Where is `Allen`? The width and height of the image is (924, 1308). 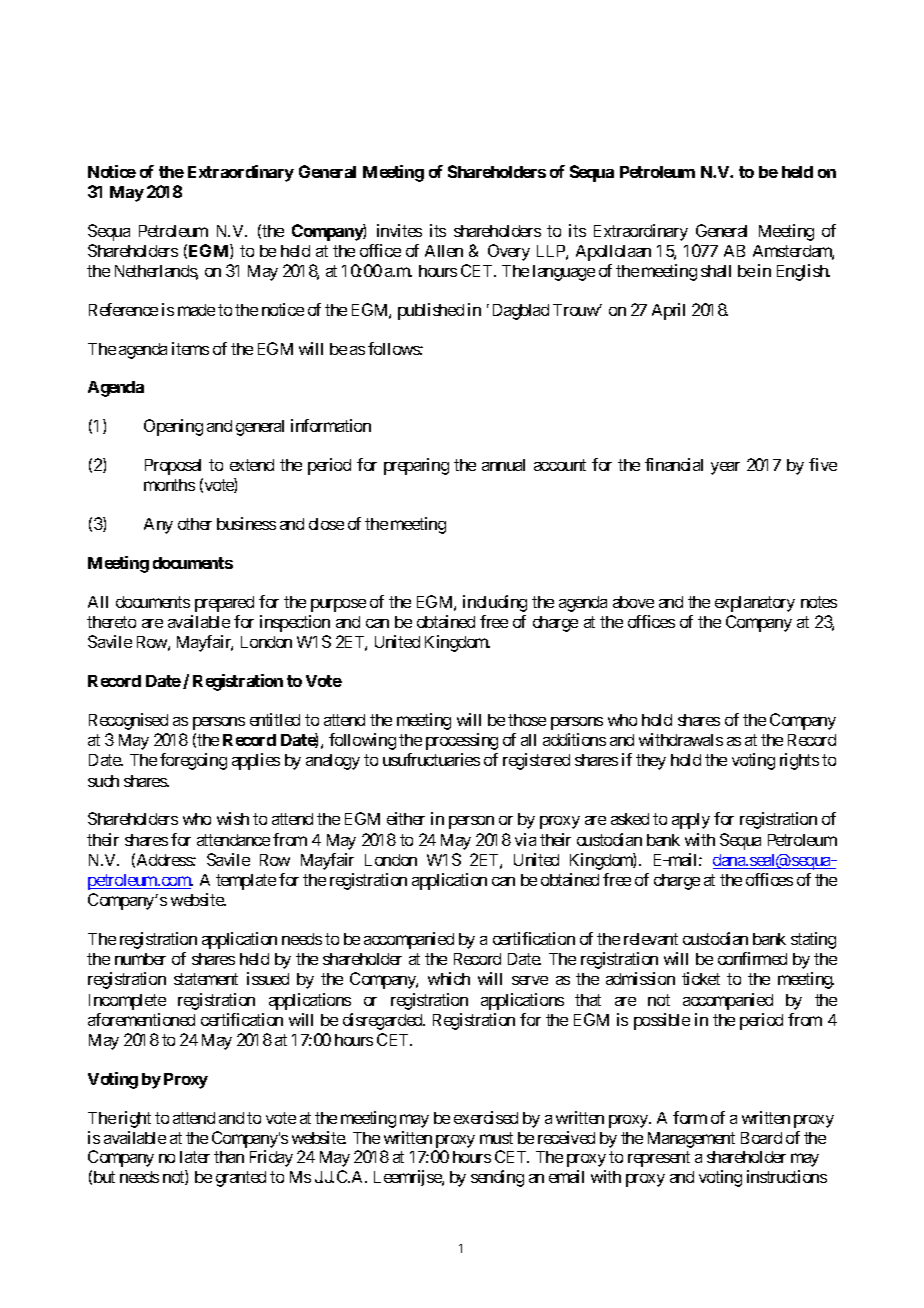
Allen is located at coordinates (444, 251).
